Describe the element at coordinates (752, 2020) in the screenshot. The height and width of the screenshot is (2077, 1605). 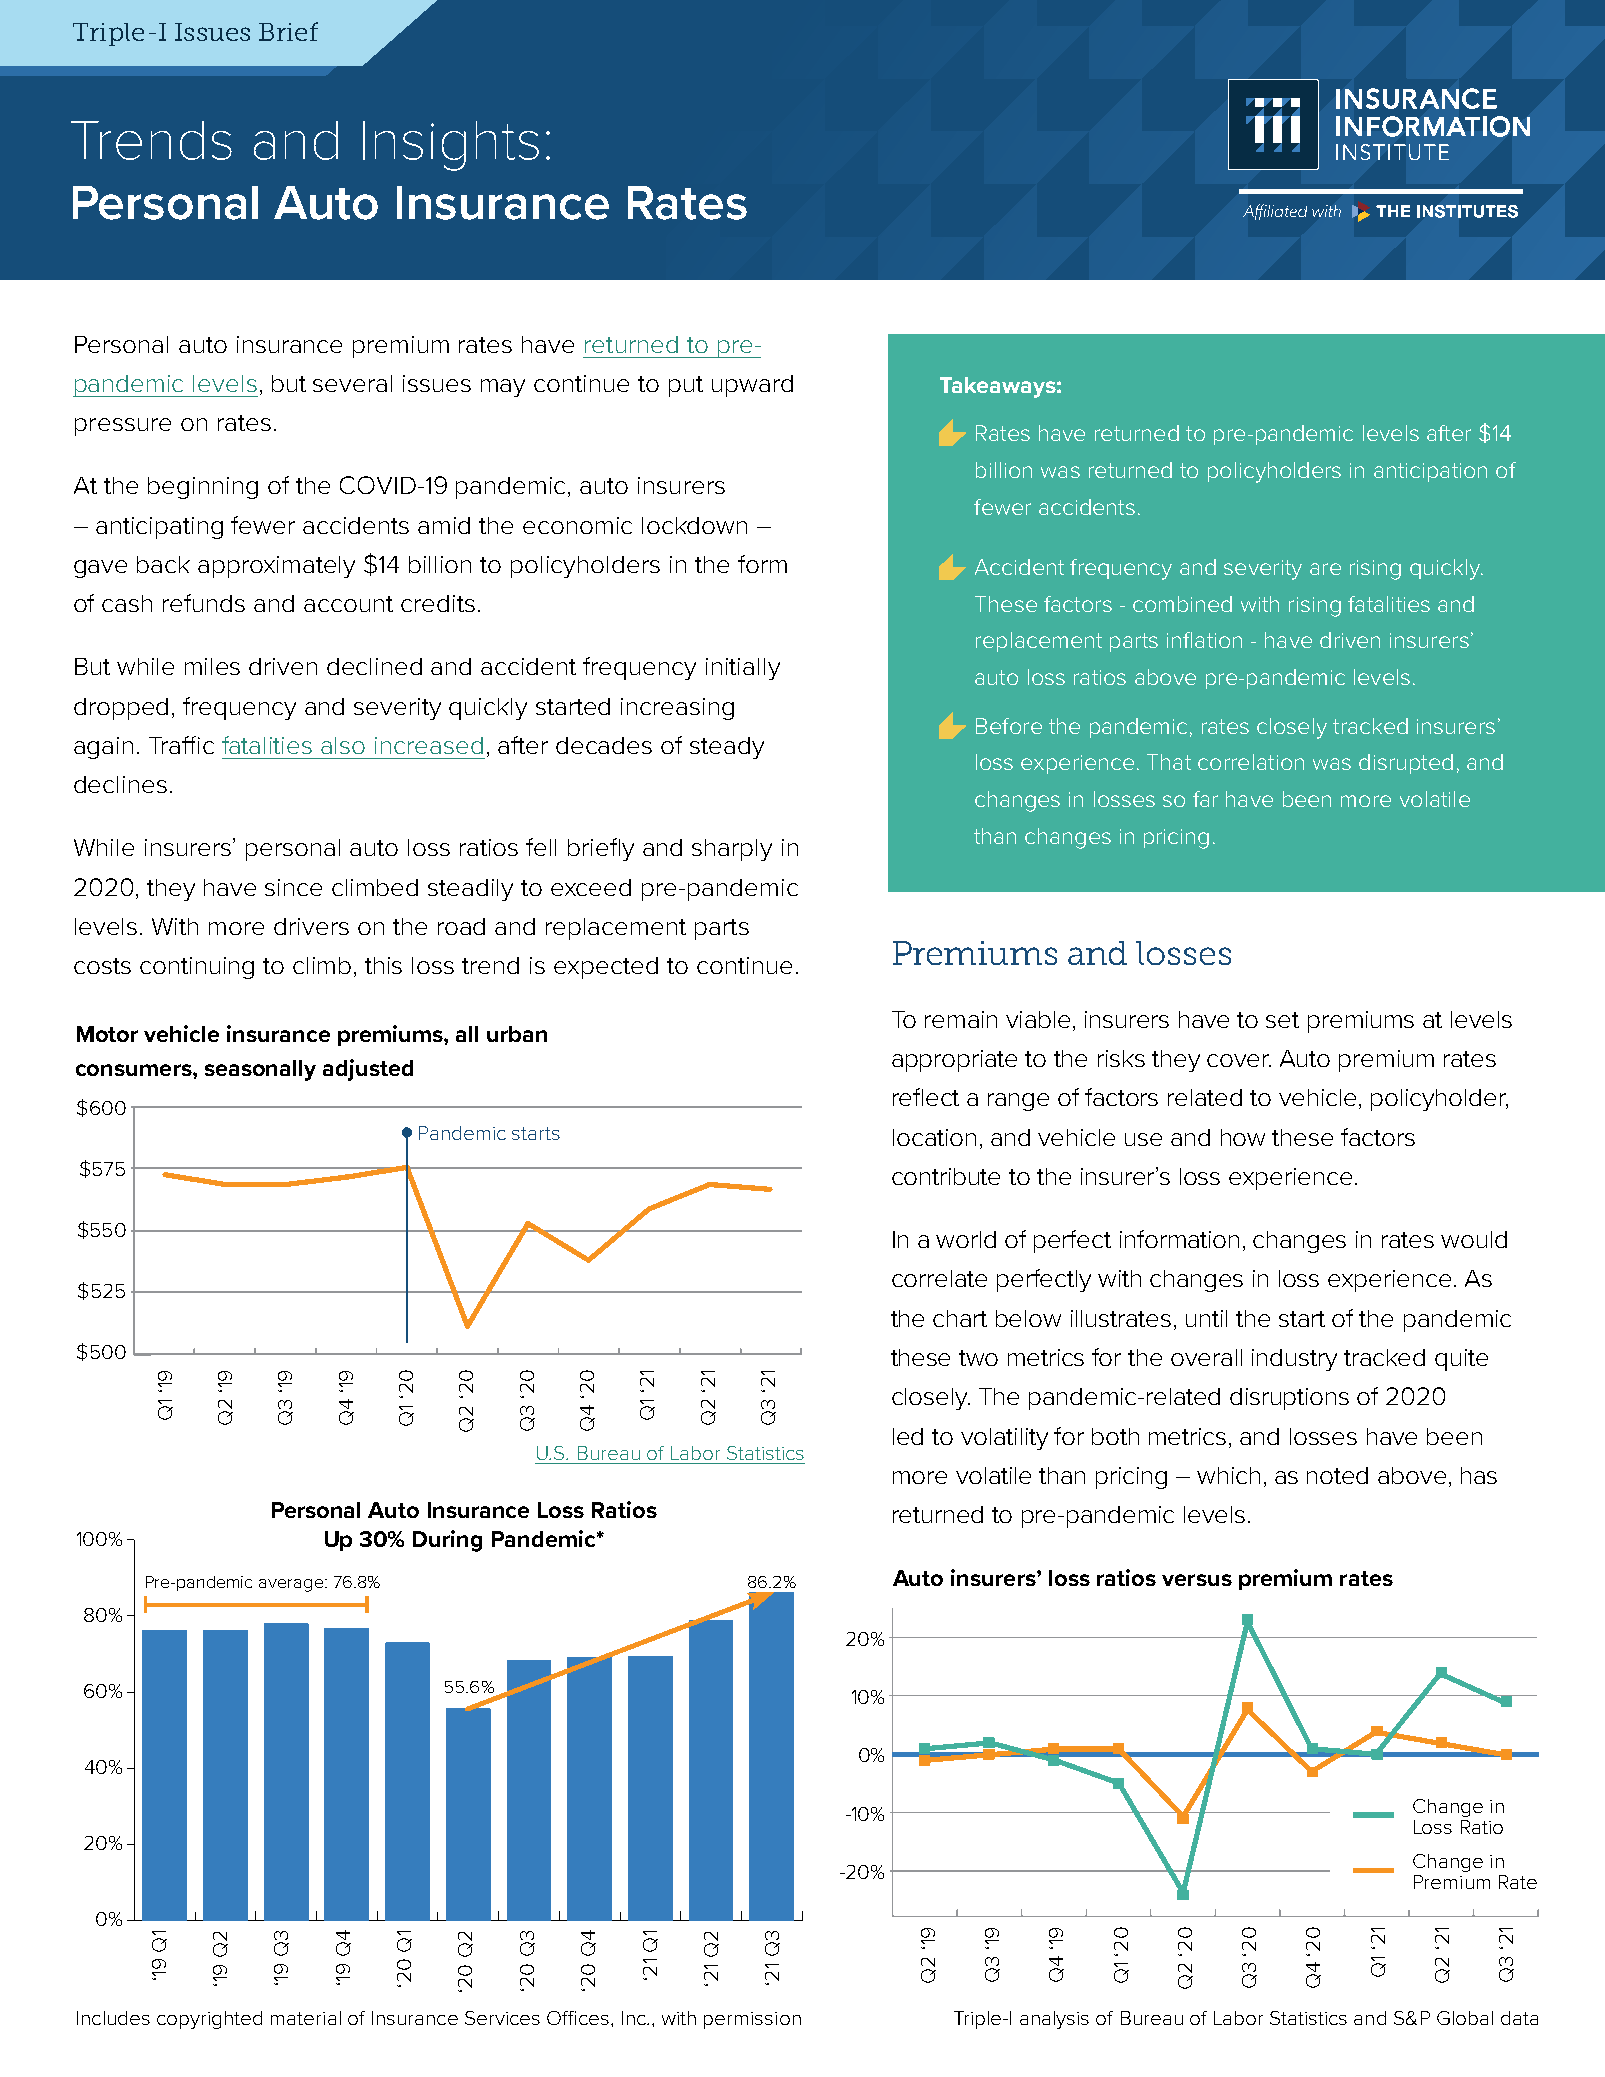
I see `permission` at that location.
